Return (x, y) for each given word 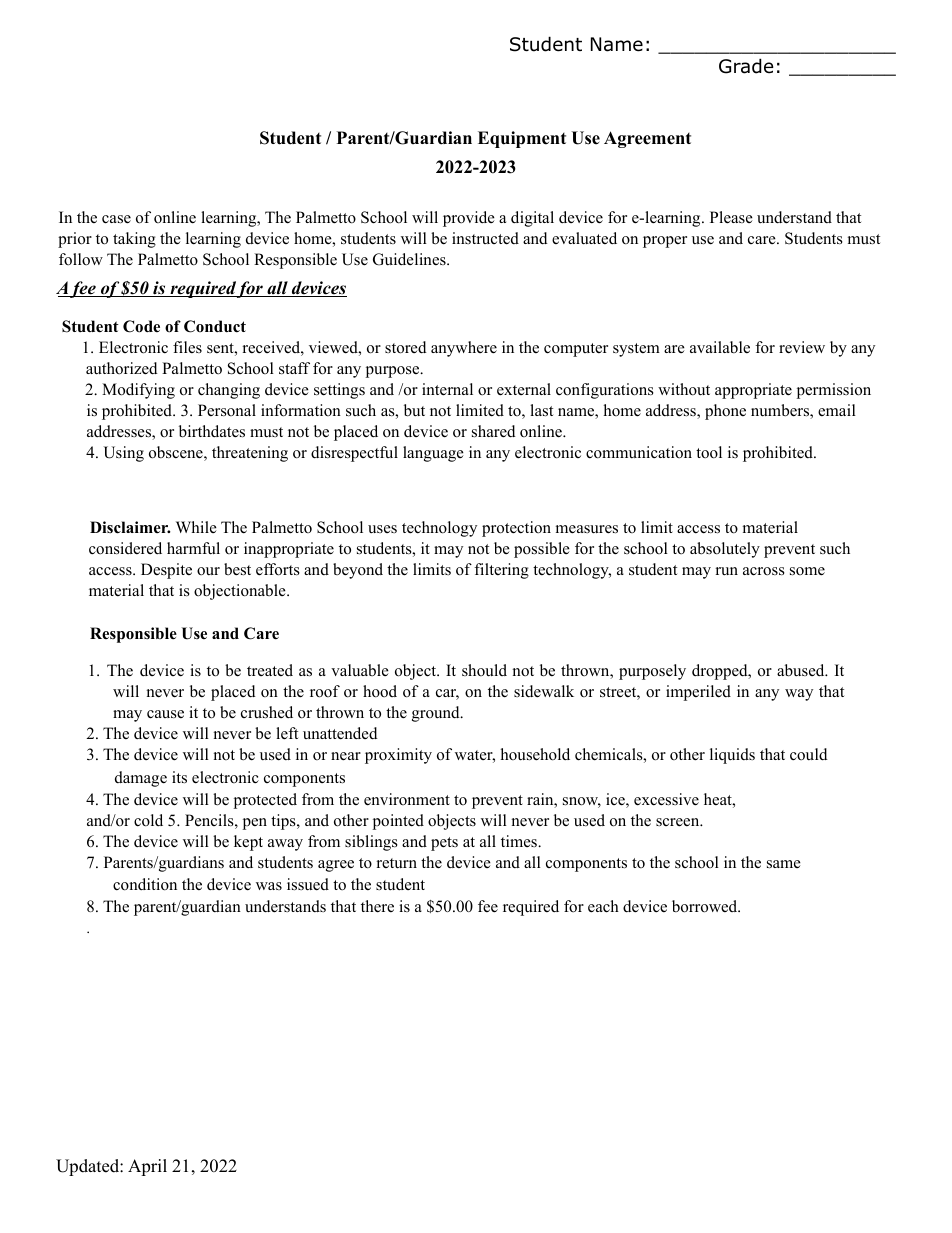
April (147, 1167)
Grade (746, 66)
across (764, 571)
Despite (166, 571)
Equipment (522, 139)
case (116, 219)
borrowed (706, 906)
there (377, 906)
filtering (501, 571)
